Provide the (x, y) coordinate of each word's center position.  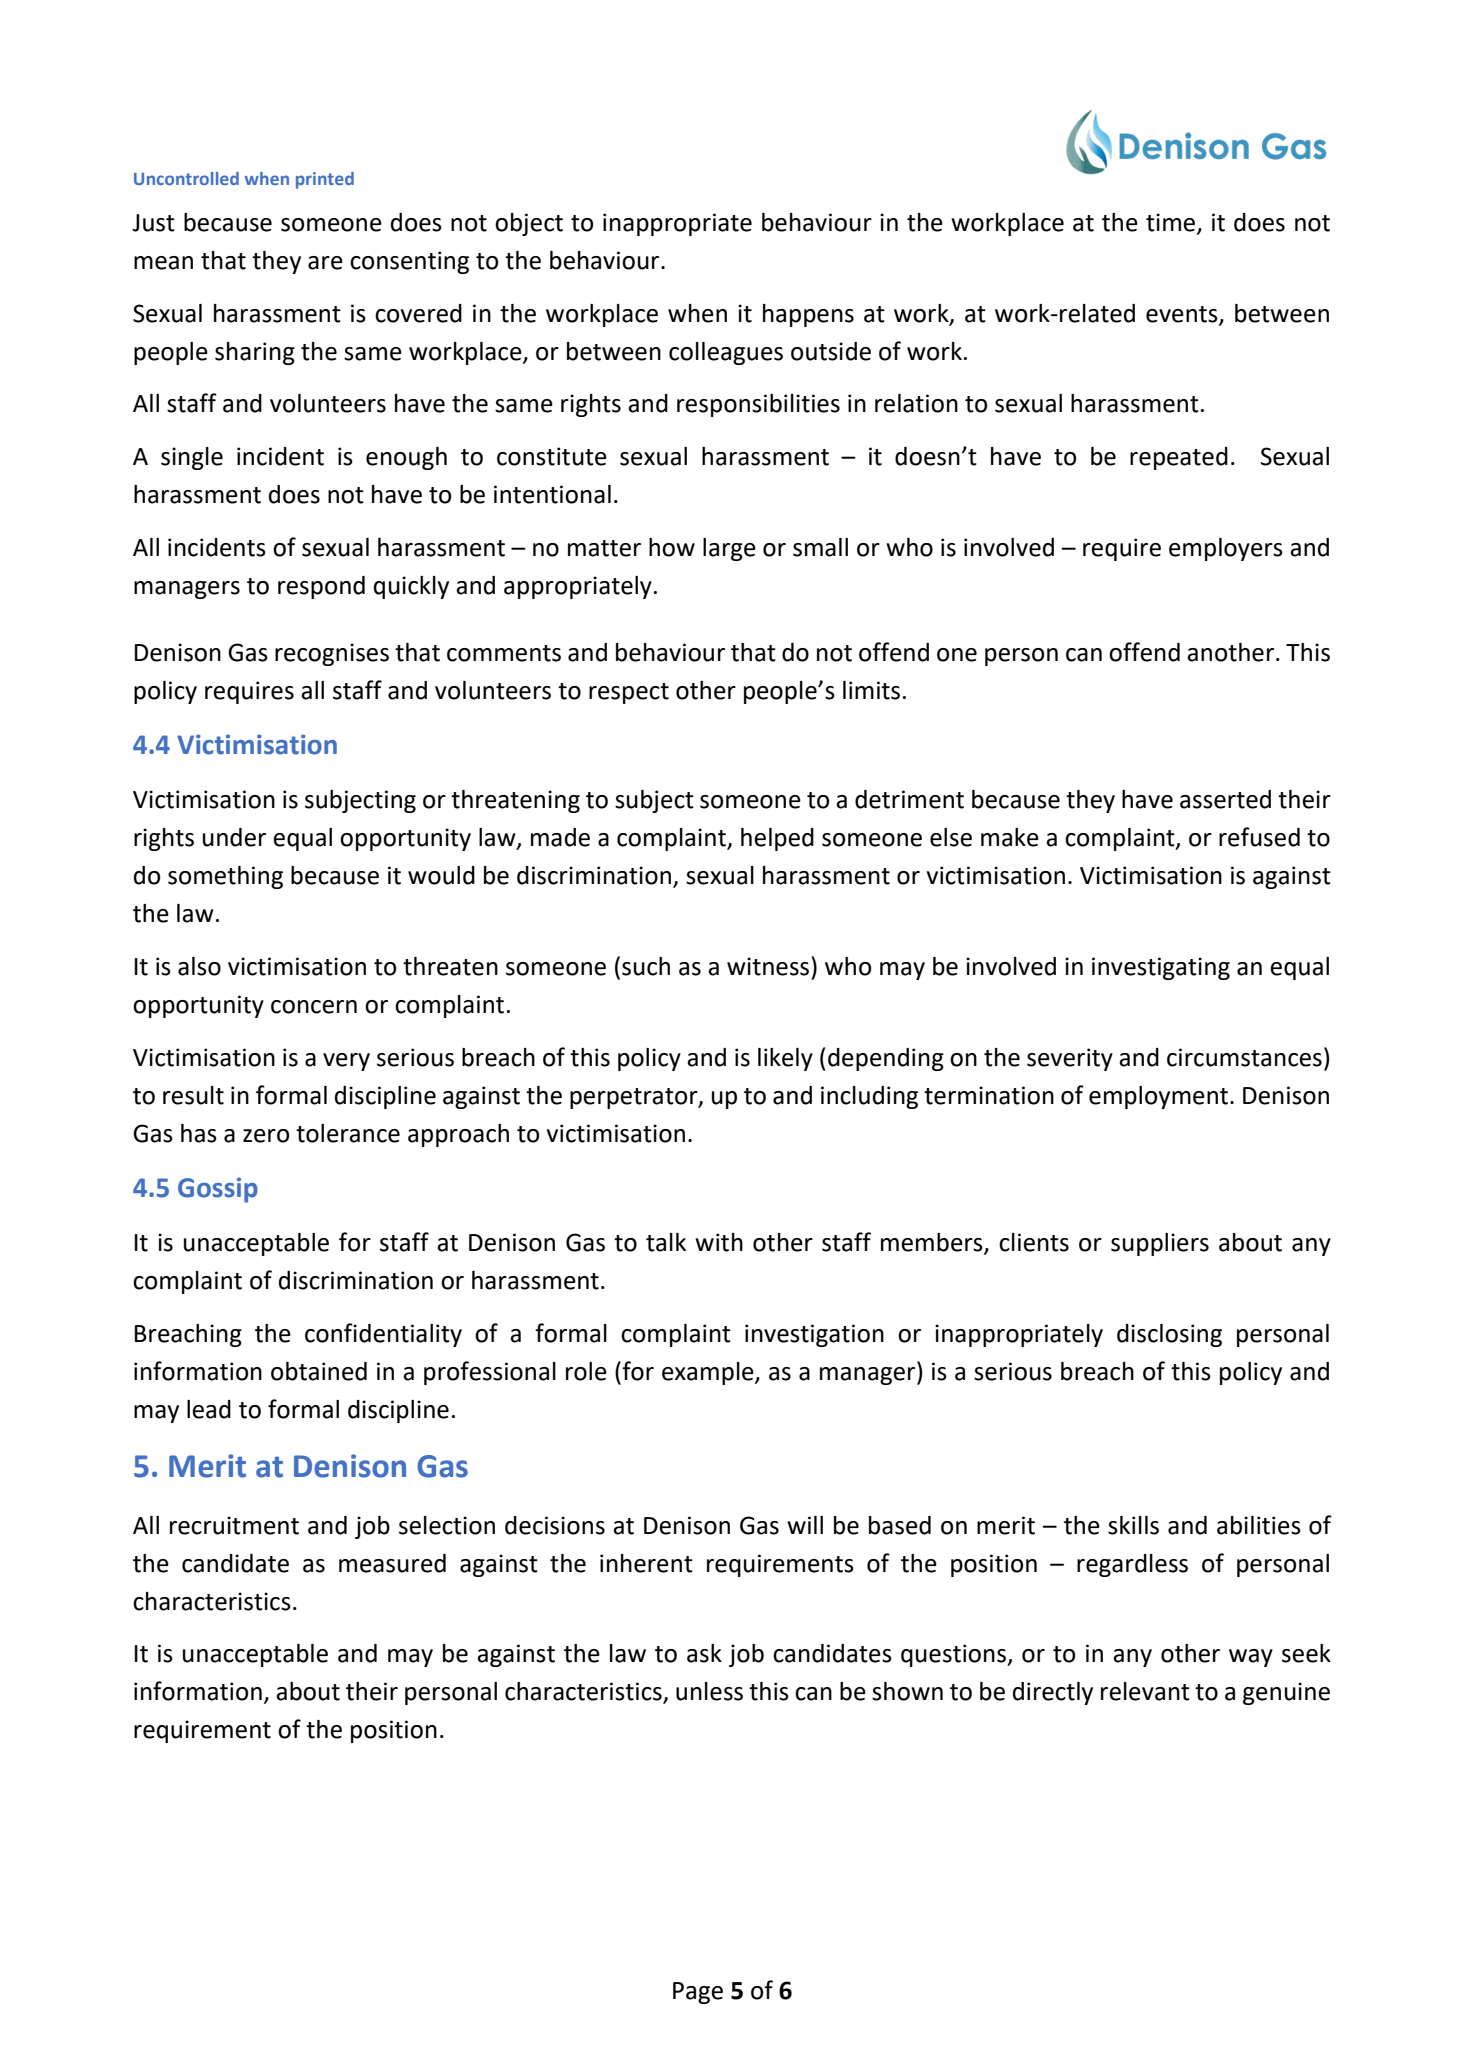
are (325, 263)
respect (629, 693)
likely (785, 1059)
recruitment (234, 1525)
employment (1160, 1097)
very (346, 1062)
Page (698, 1993)
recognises (332, 654)
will (805, 1525)
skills (1133, 1525)
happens (808, 315)
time (1172, 223)
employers (1226, 549)
